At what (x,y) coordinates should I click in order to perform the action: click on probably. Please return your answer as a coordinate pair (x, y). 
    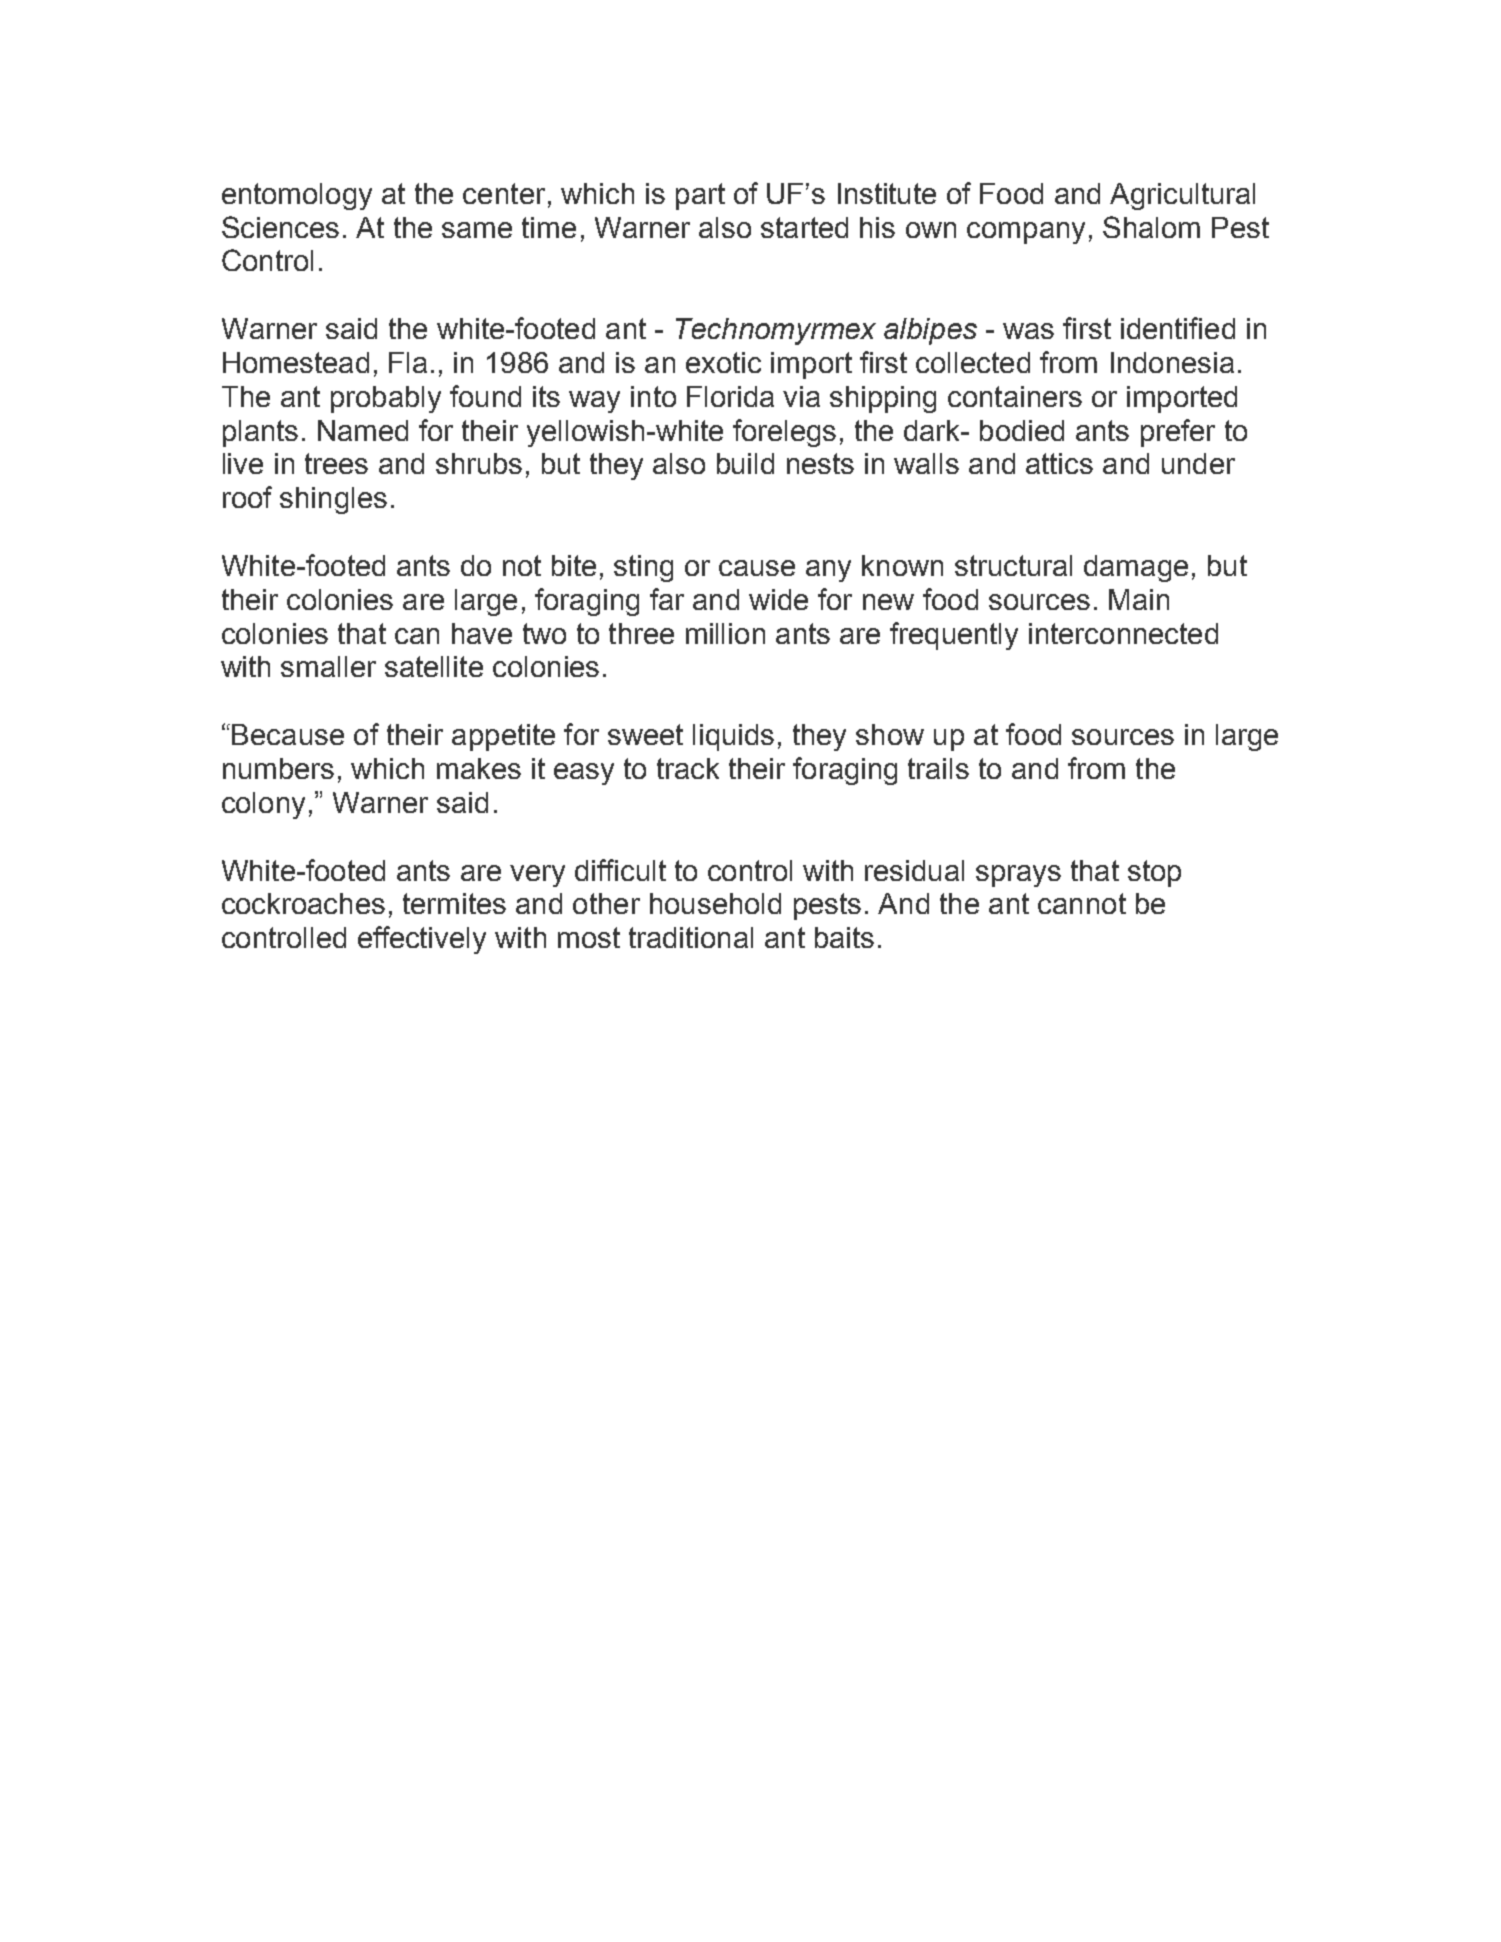
    Looking at the image, I should click on (386, 399).
